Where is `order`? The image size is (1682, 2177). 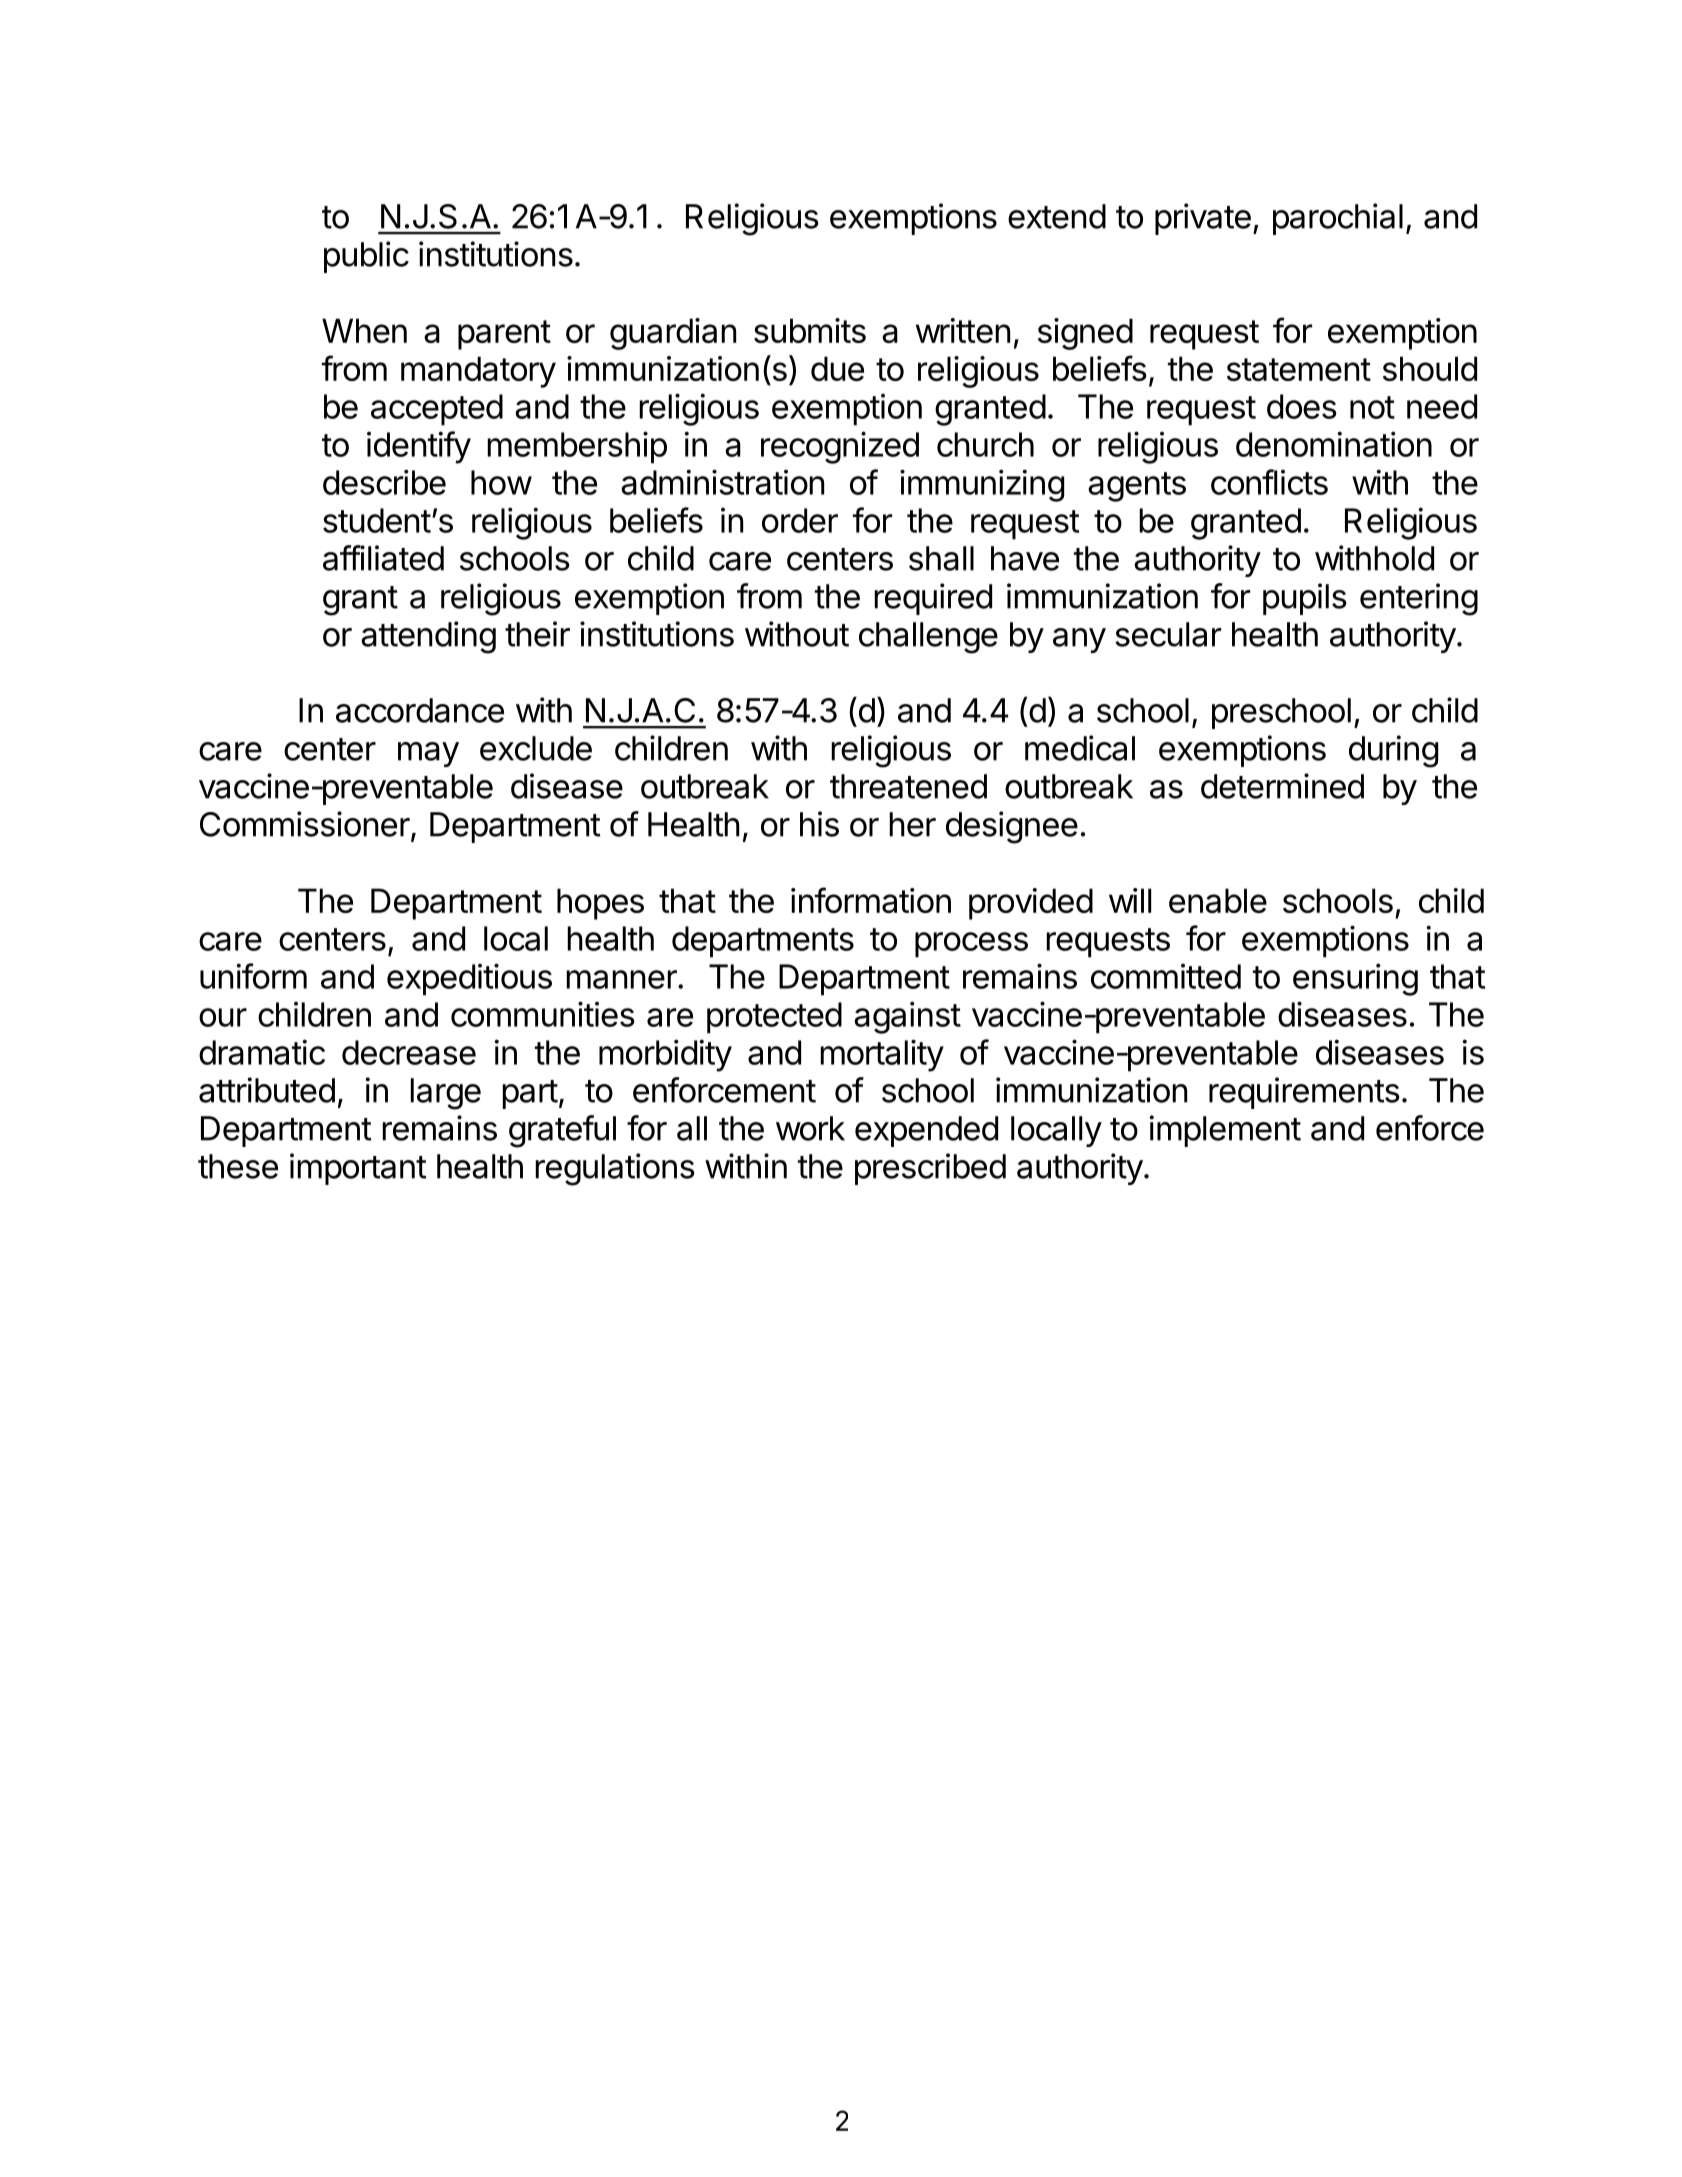
order is located at coordinates (800, 520).
